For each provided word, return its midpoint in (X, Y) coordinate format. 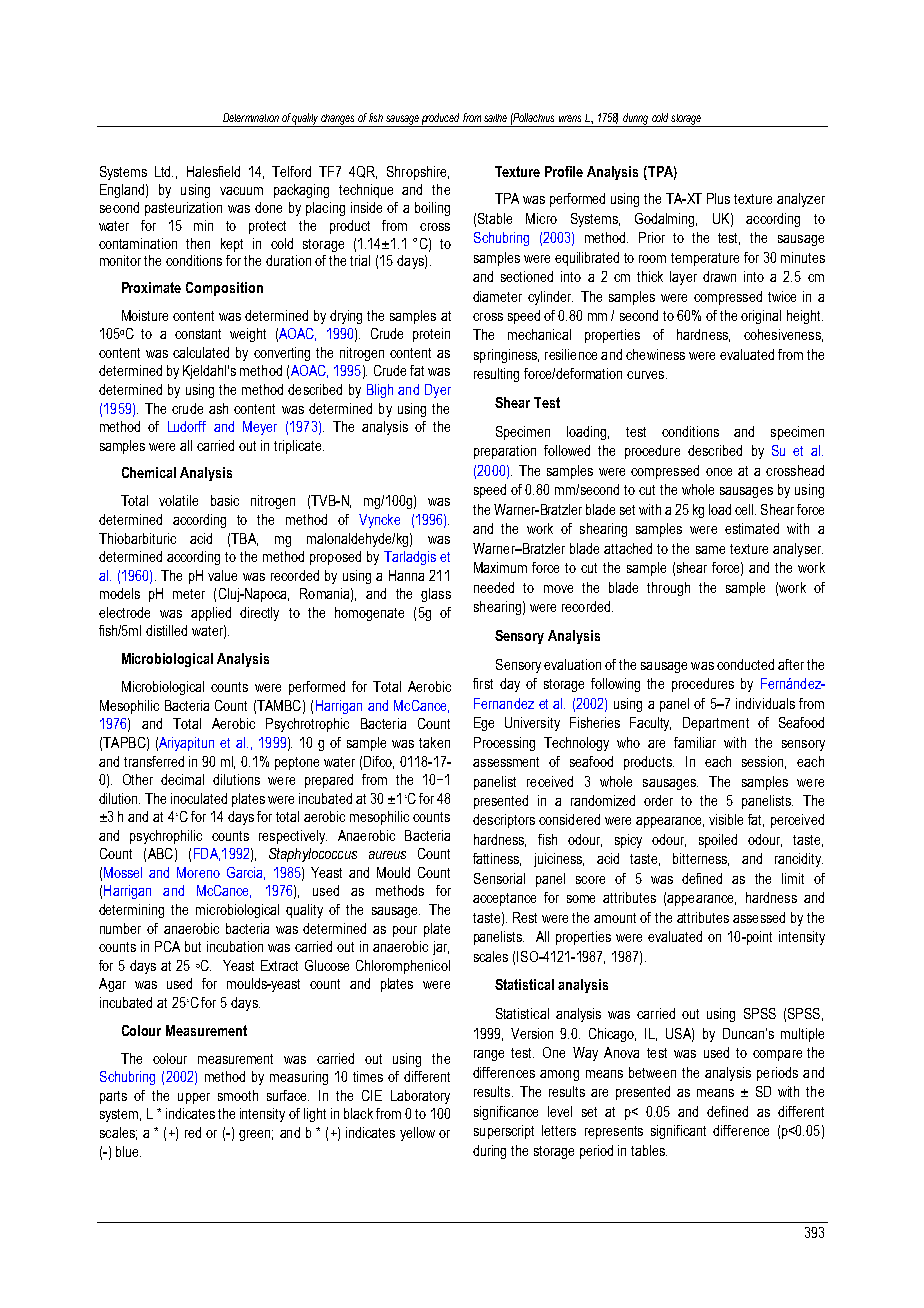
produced (440, 119)
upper (194, 1098)
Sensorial (499, 878)
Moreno (198, 872)
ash (218, 408)
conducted (745, 664)
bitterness (701, 859)
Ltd (164, 171)
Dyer (438, 391)
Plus (718, 198)
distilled (166, 630)
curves (647, 375)
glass (436, 595)
